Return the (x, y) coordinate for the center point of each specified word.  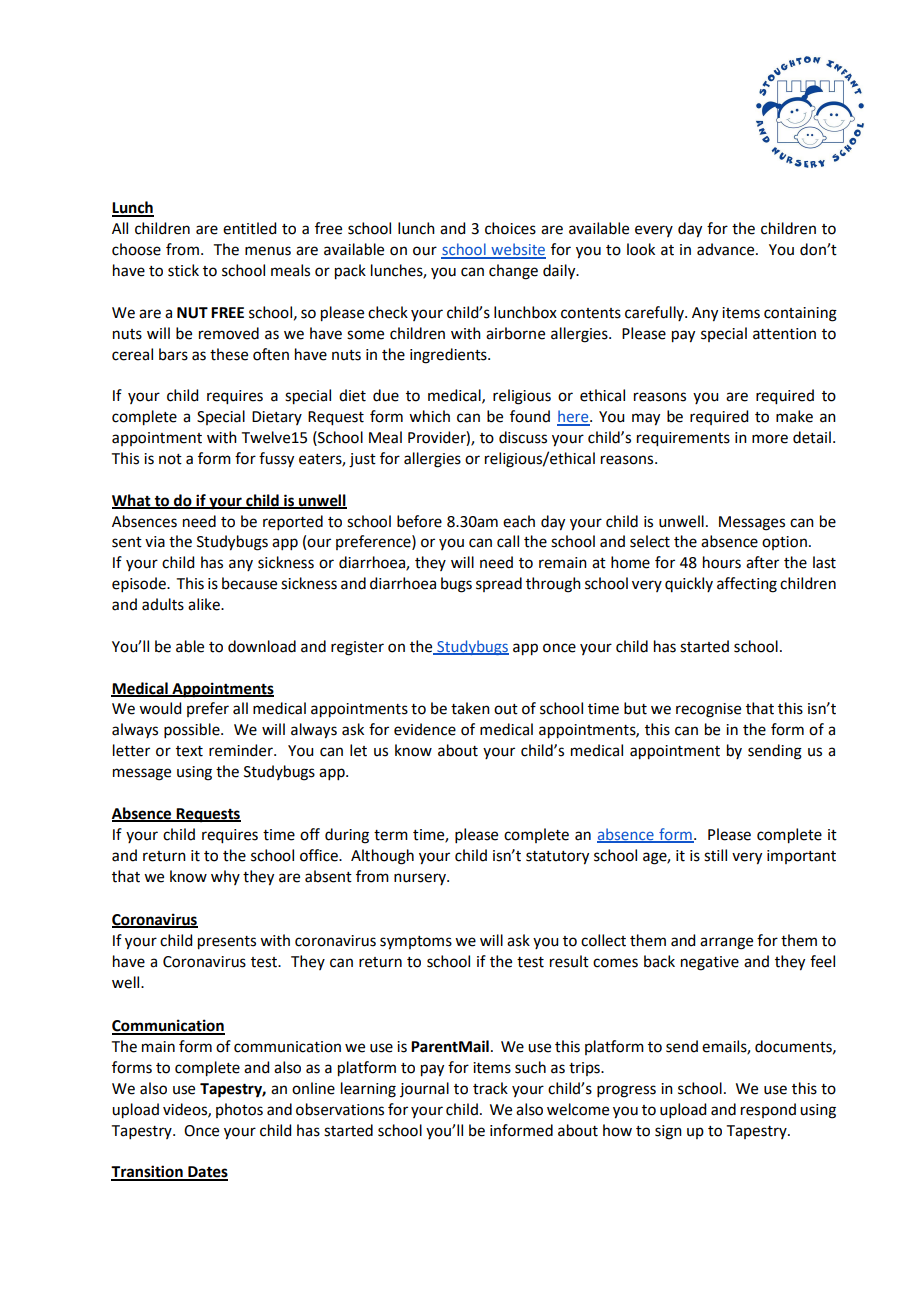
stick (183, 270)
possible (193, 730)
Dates (207, 1173)
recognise (708, 710)
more (770, 439)
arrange (726, 943)
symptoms (416, 943)
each (519, 521)
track (490, 1088)
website (517, 250)
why (225, 877)
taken (470, 708)
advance (727, 249)
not (170, 459)
